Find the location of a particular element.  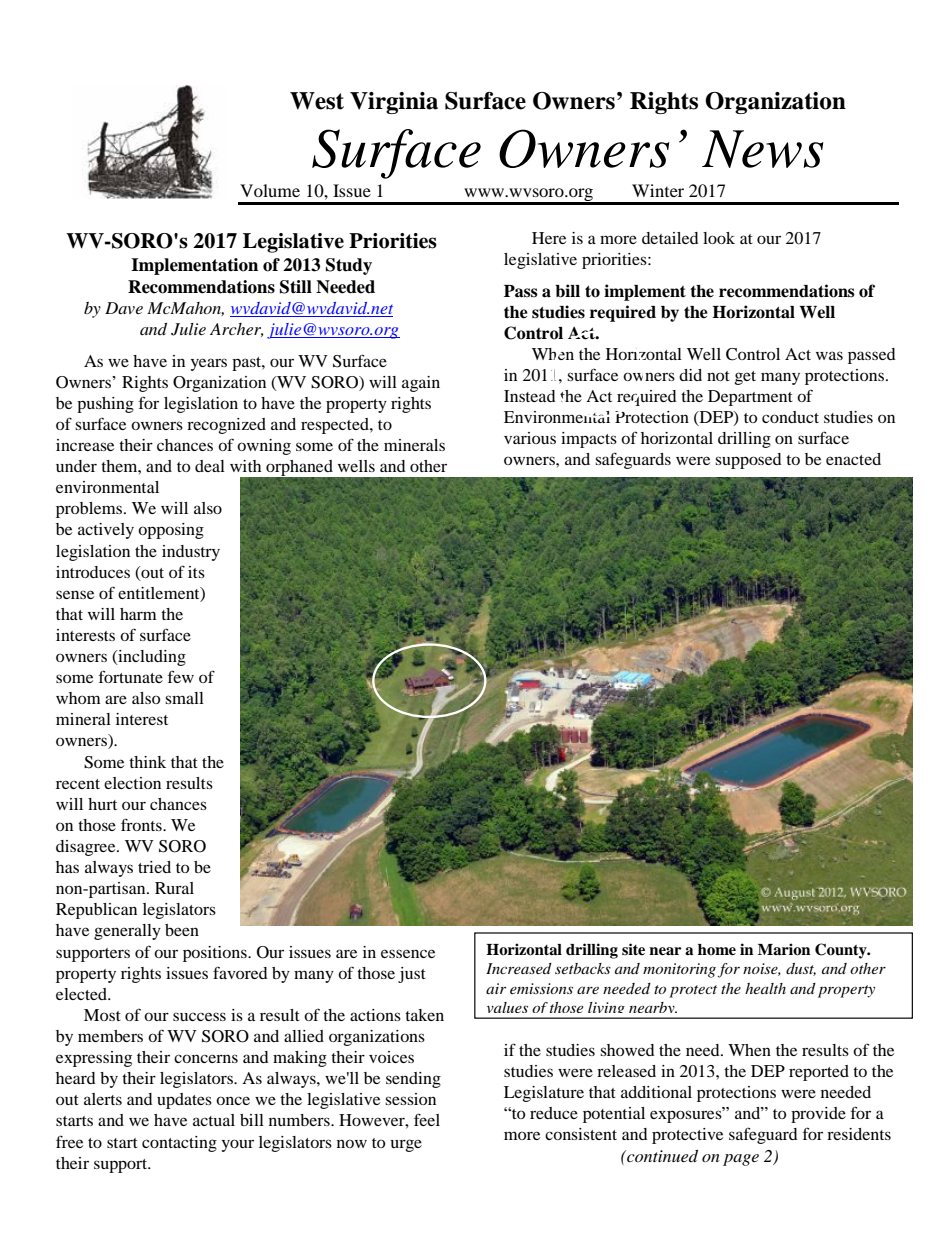

supposed is located at coordinates (748, 461).
